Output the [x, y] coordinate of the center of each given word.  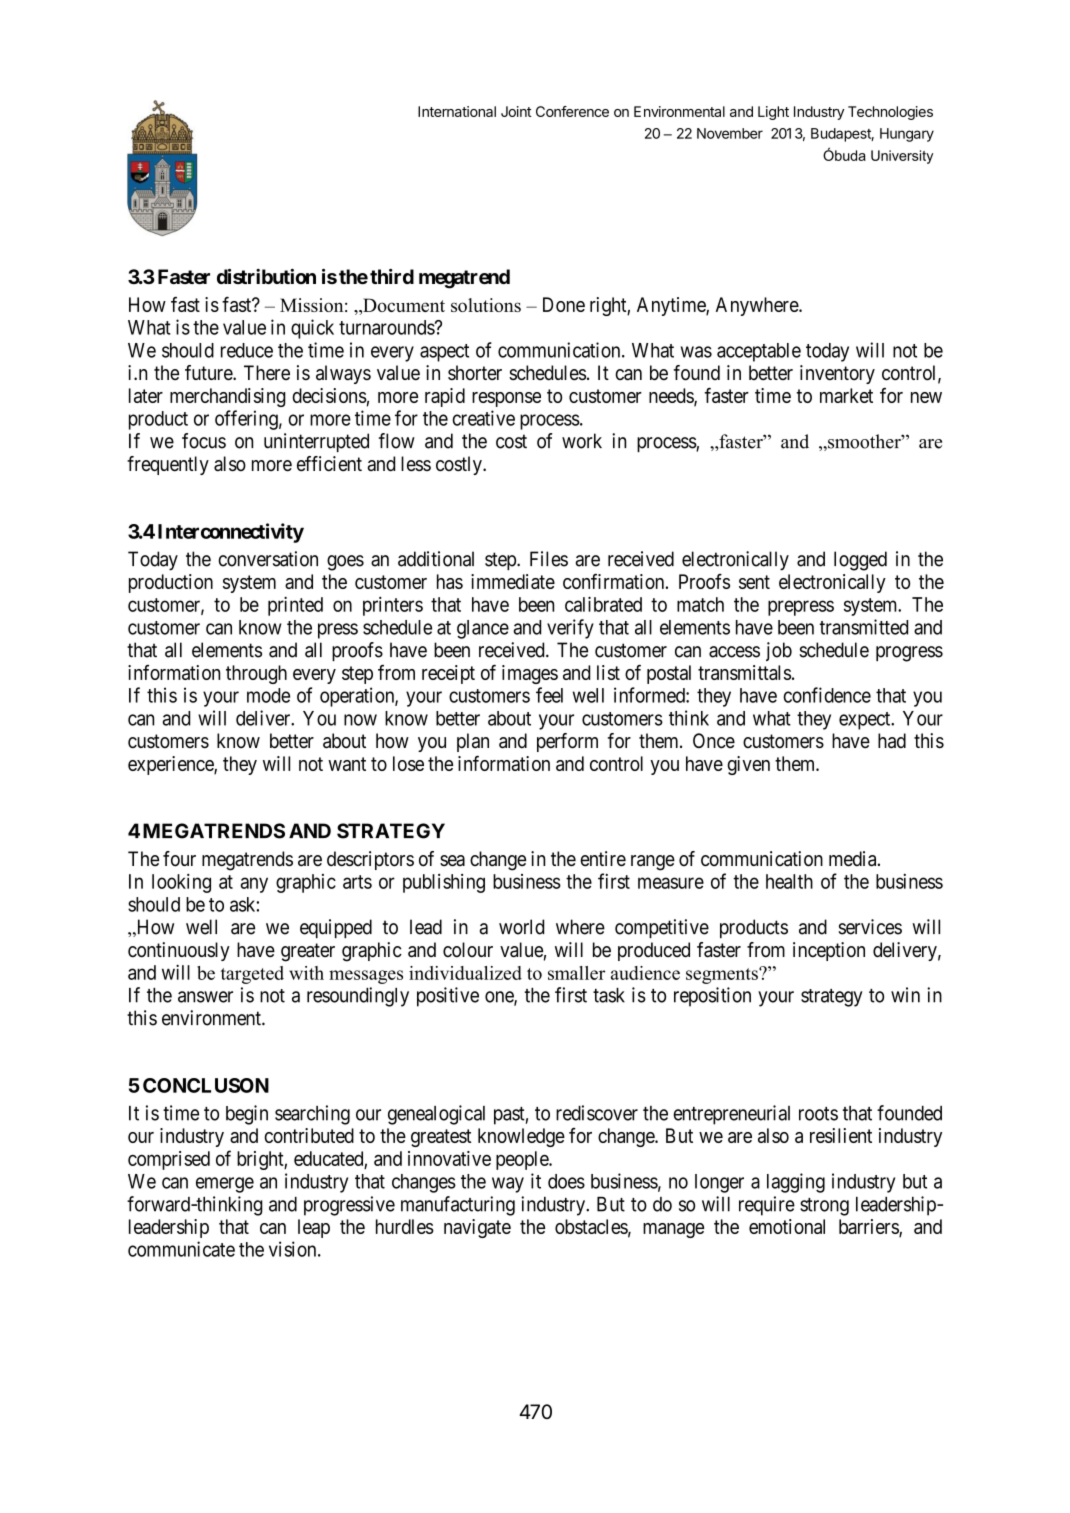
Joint [516, 111]
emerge [225, 1185]
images [530, 674]
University [902, 157]
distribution [266, 276]
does [566, 1181]
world [521, 927]
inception [829, 951]
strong [824, 1207]
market [846, 395]
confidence [827, 695]
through [256, 674]
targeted [252, 975]
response [506, 399]
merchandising [228, 397]
